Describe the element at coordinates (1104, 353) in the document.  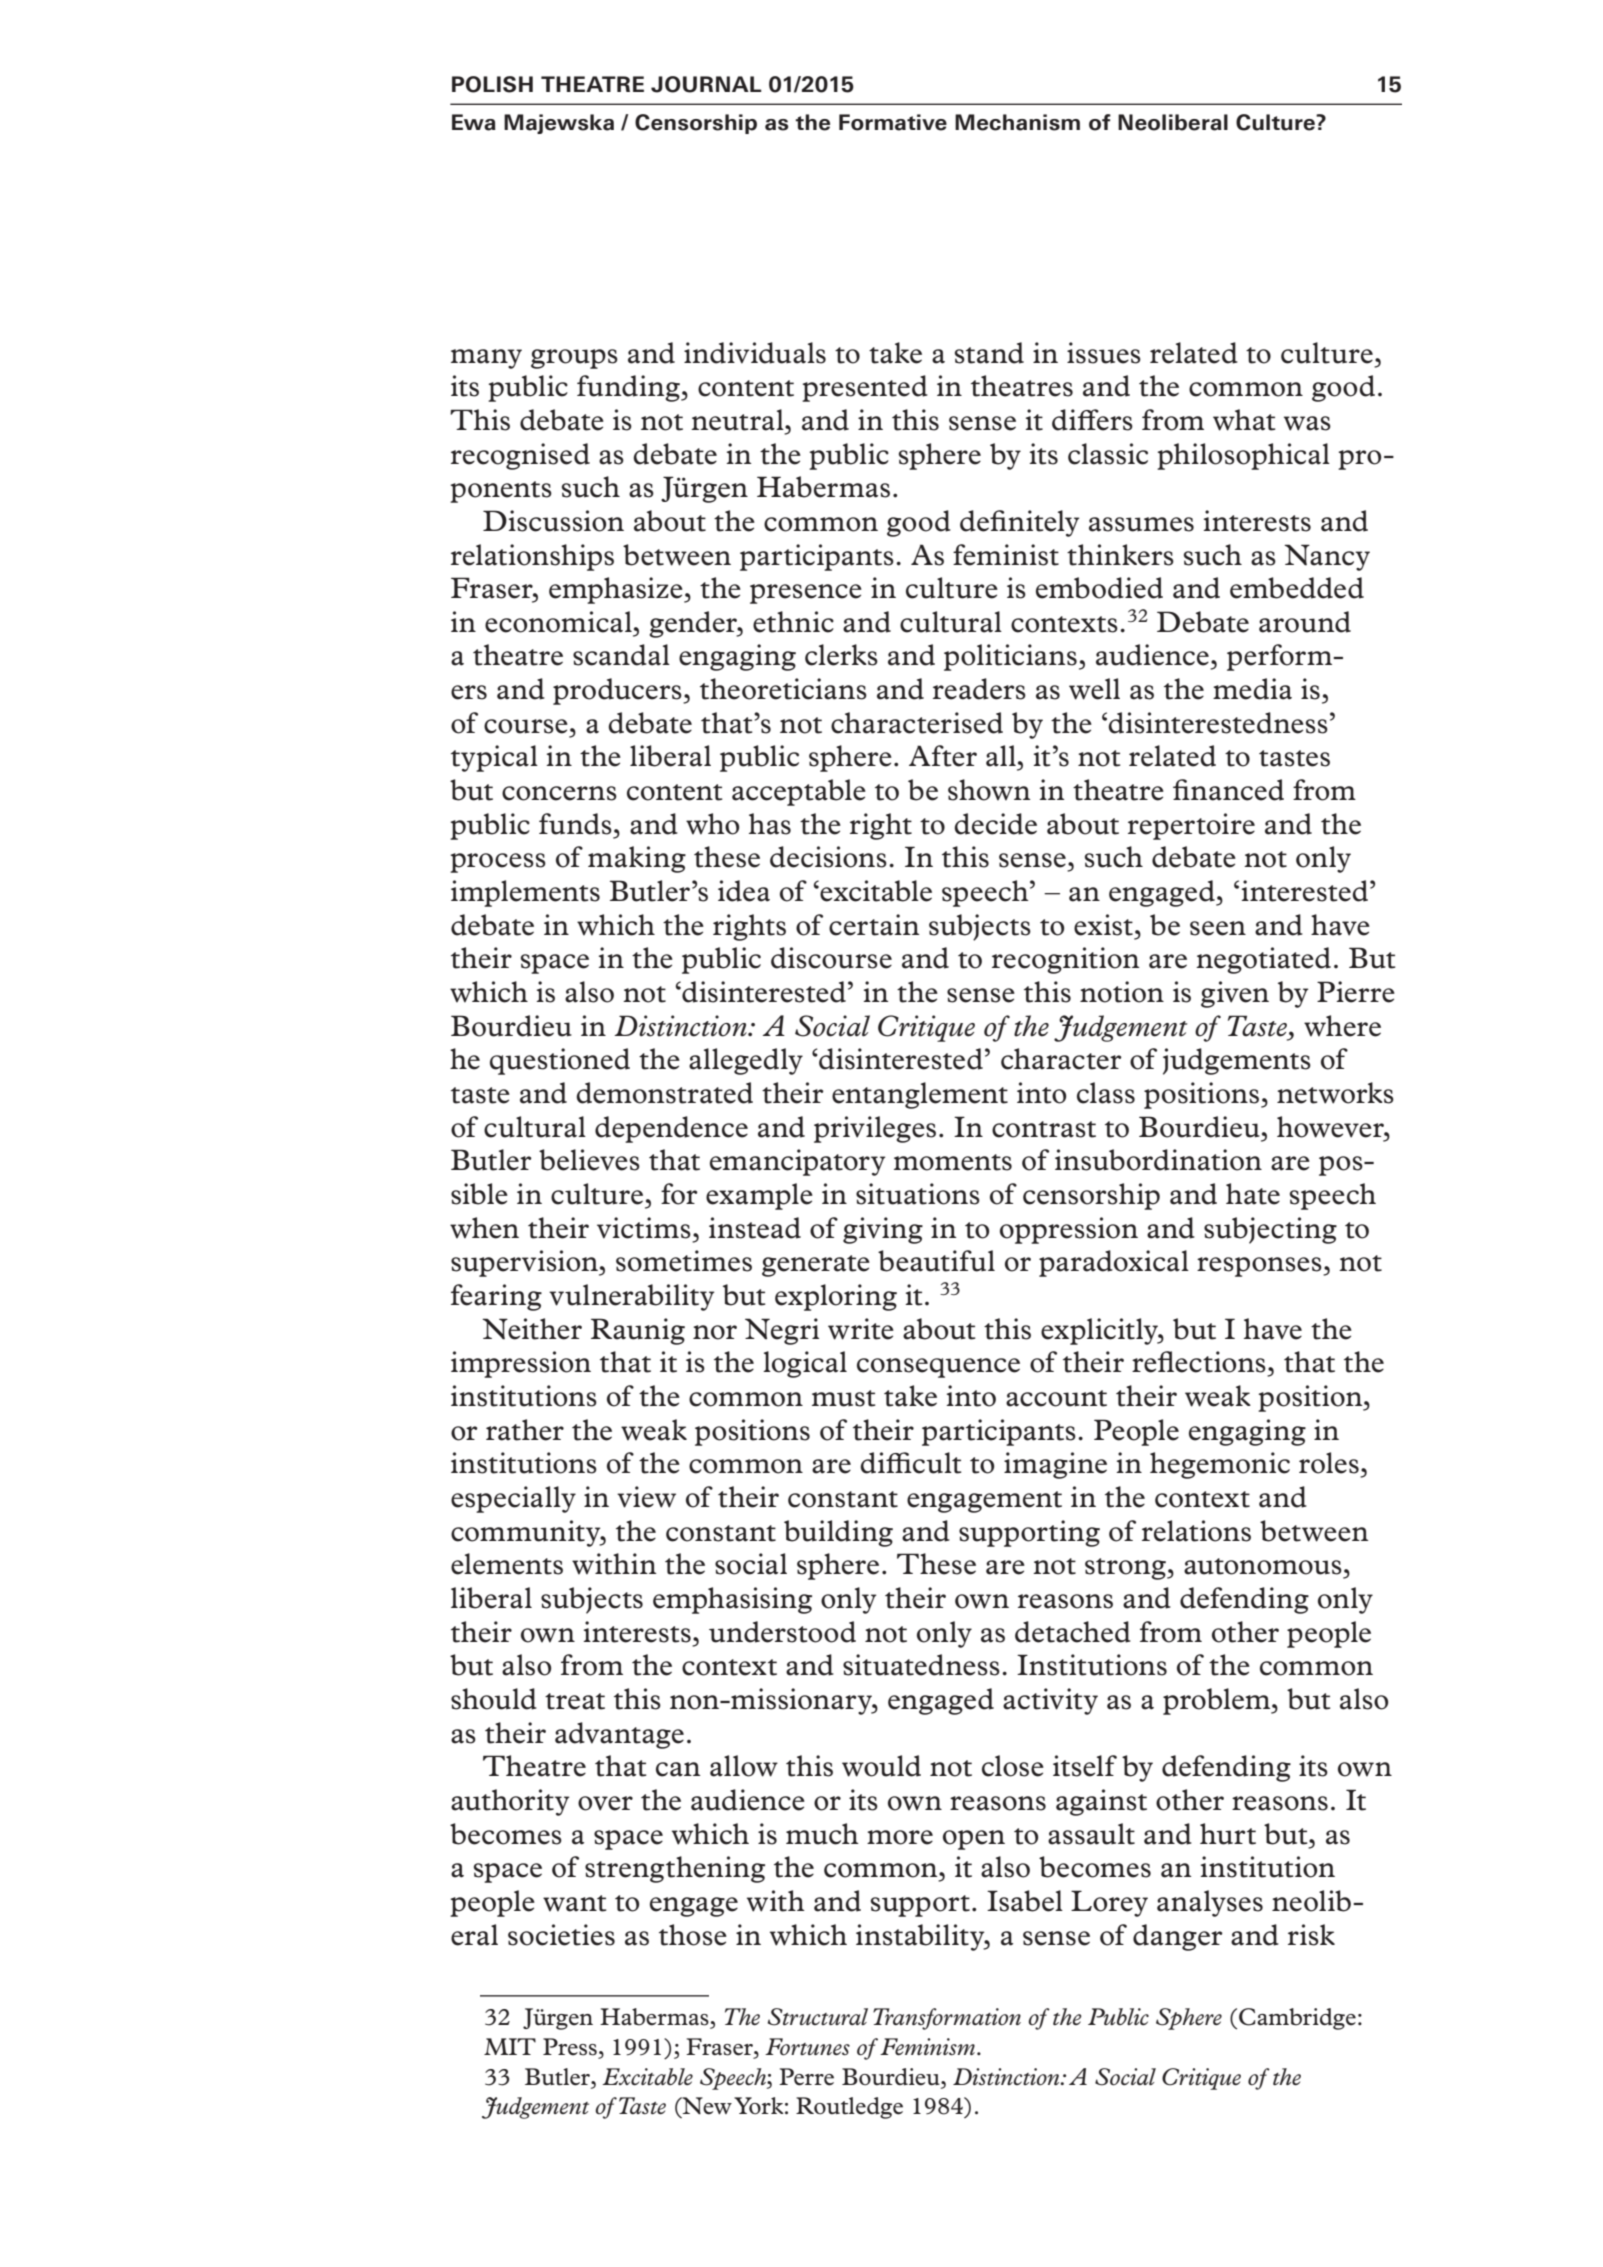
I see `issues` at that location.
